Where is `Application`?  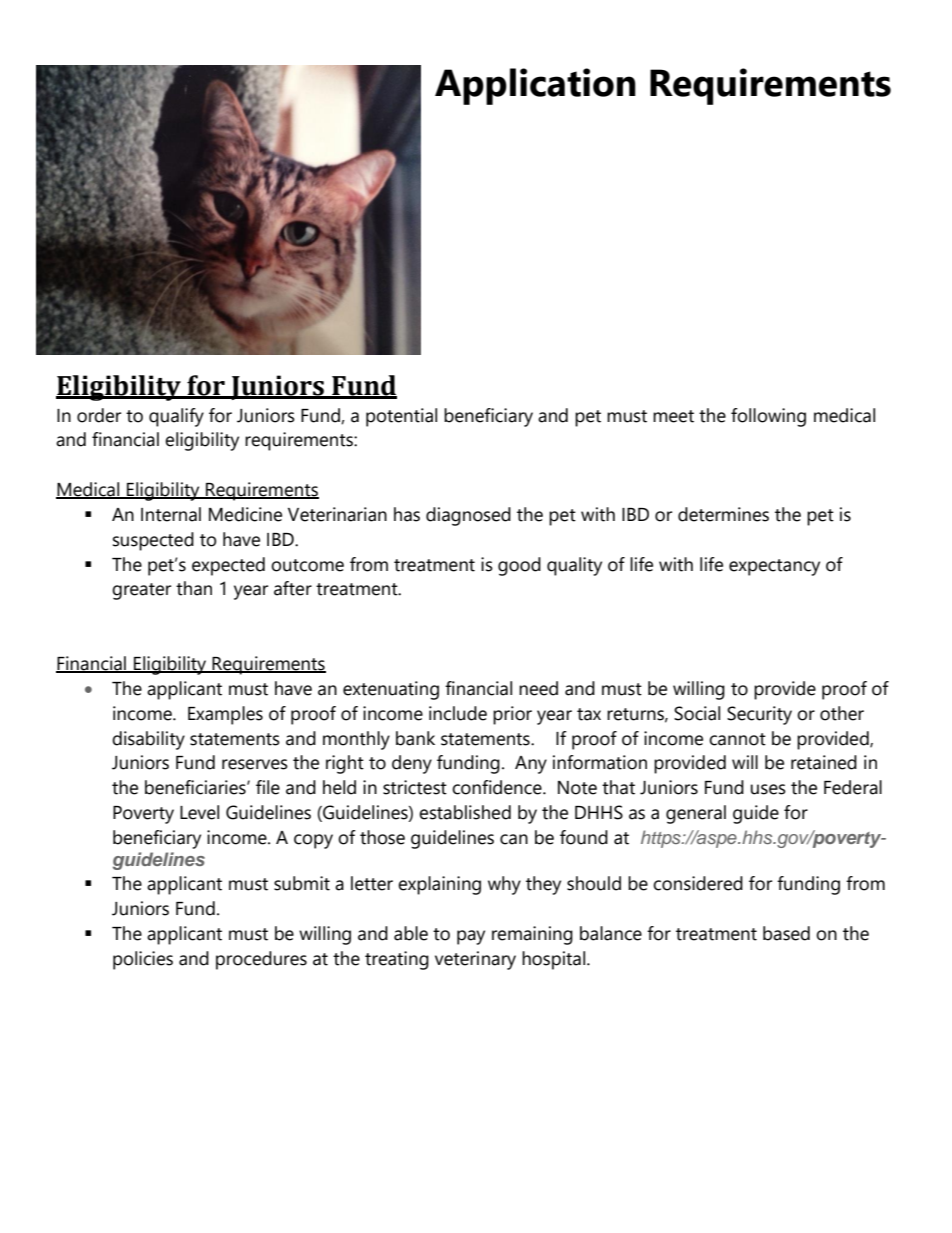 Application is located at coordinates (535, 86).
